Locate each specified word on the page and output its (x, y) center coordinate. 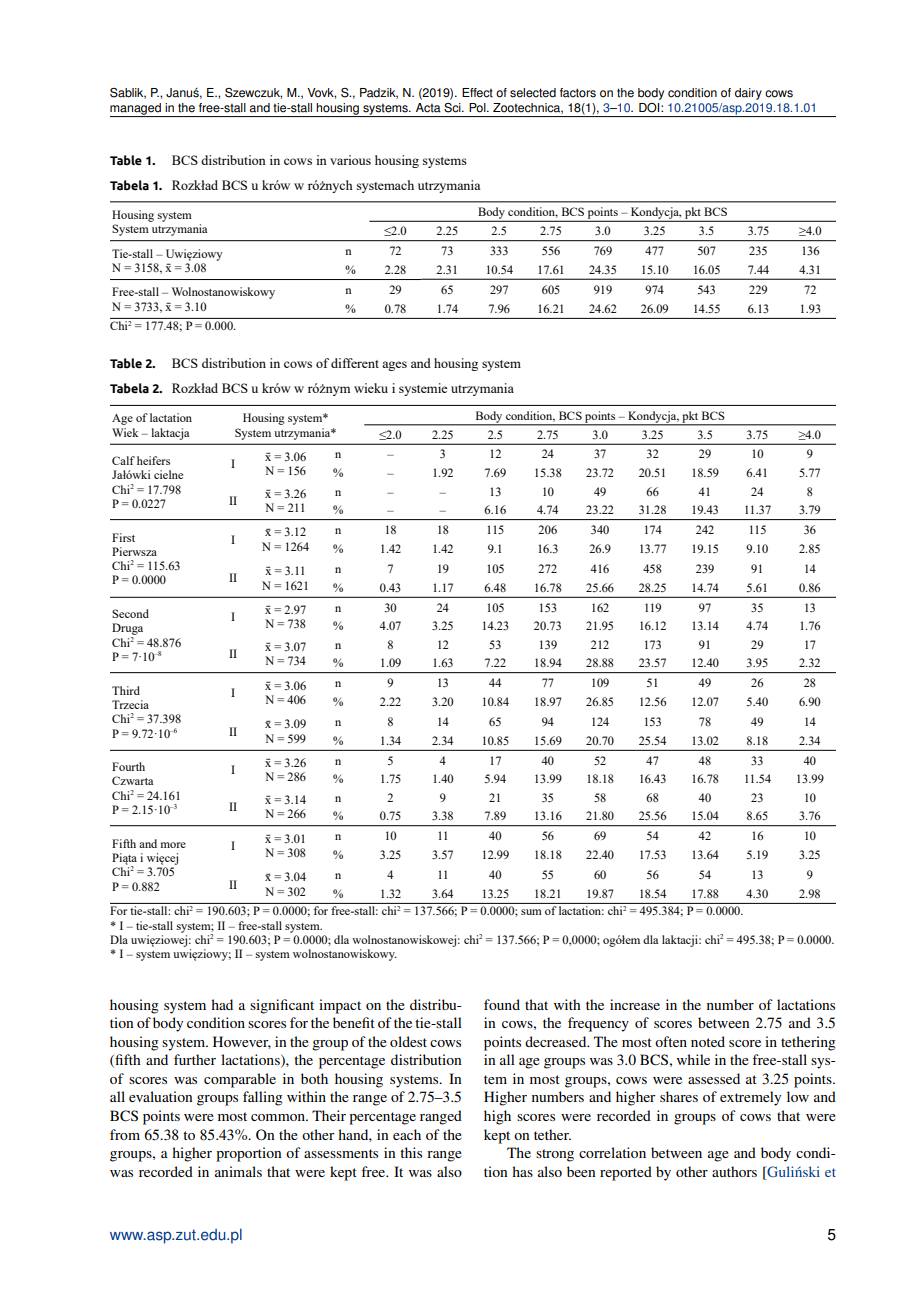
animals (238, 1171)
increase (635, 1004)
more (173, 845)
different (355, 363)
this (411, 1152)
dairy (748, 94)
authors (734, 1171)
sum (531, 912)
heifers (153, 460)
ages (394, 366)
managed (136, 110)
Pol (478, 108)
